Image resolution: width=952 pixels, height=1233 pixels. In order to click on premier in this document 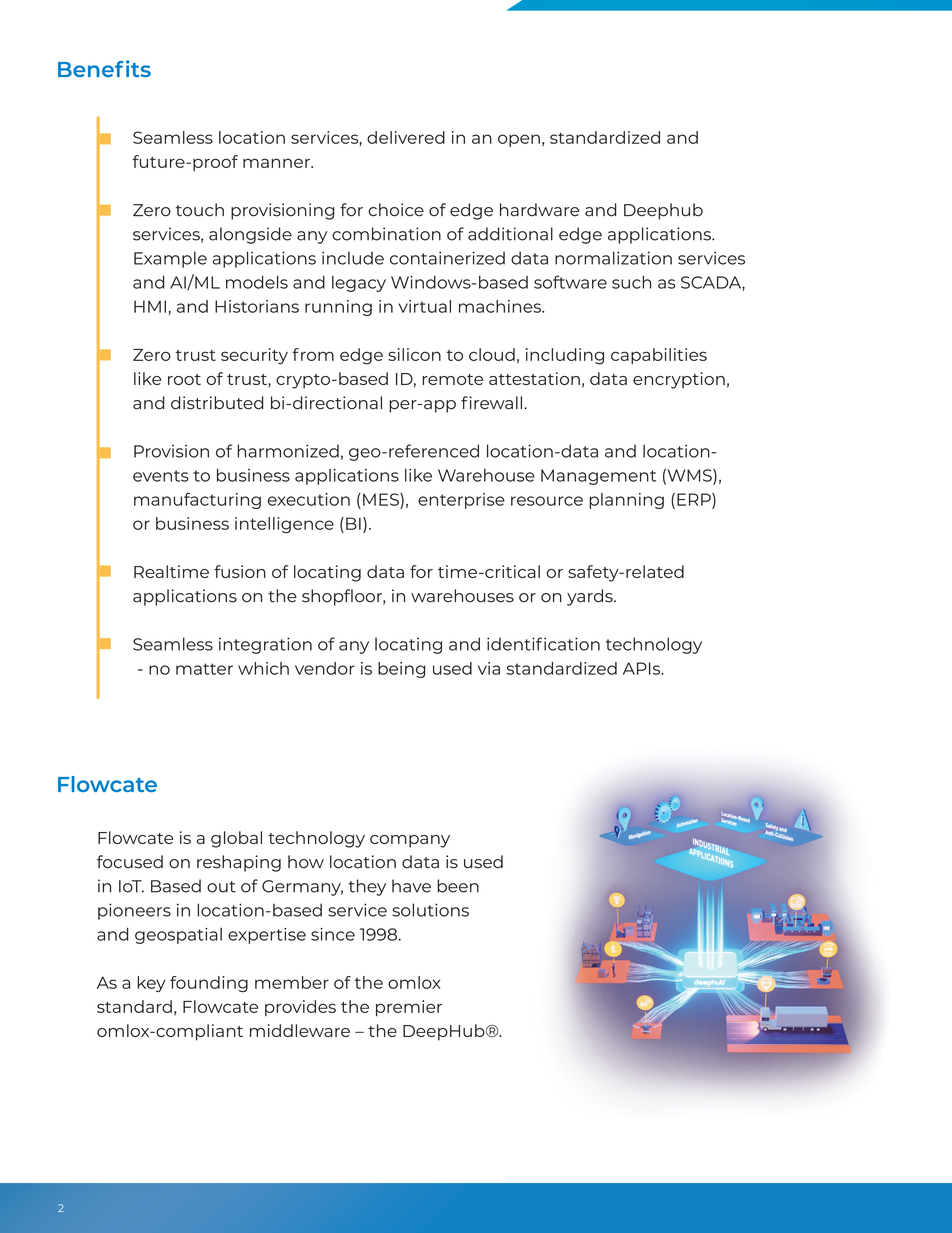, I will do `click(409, 1008)`.
